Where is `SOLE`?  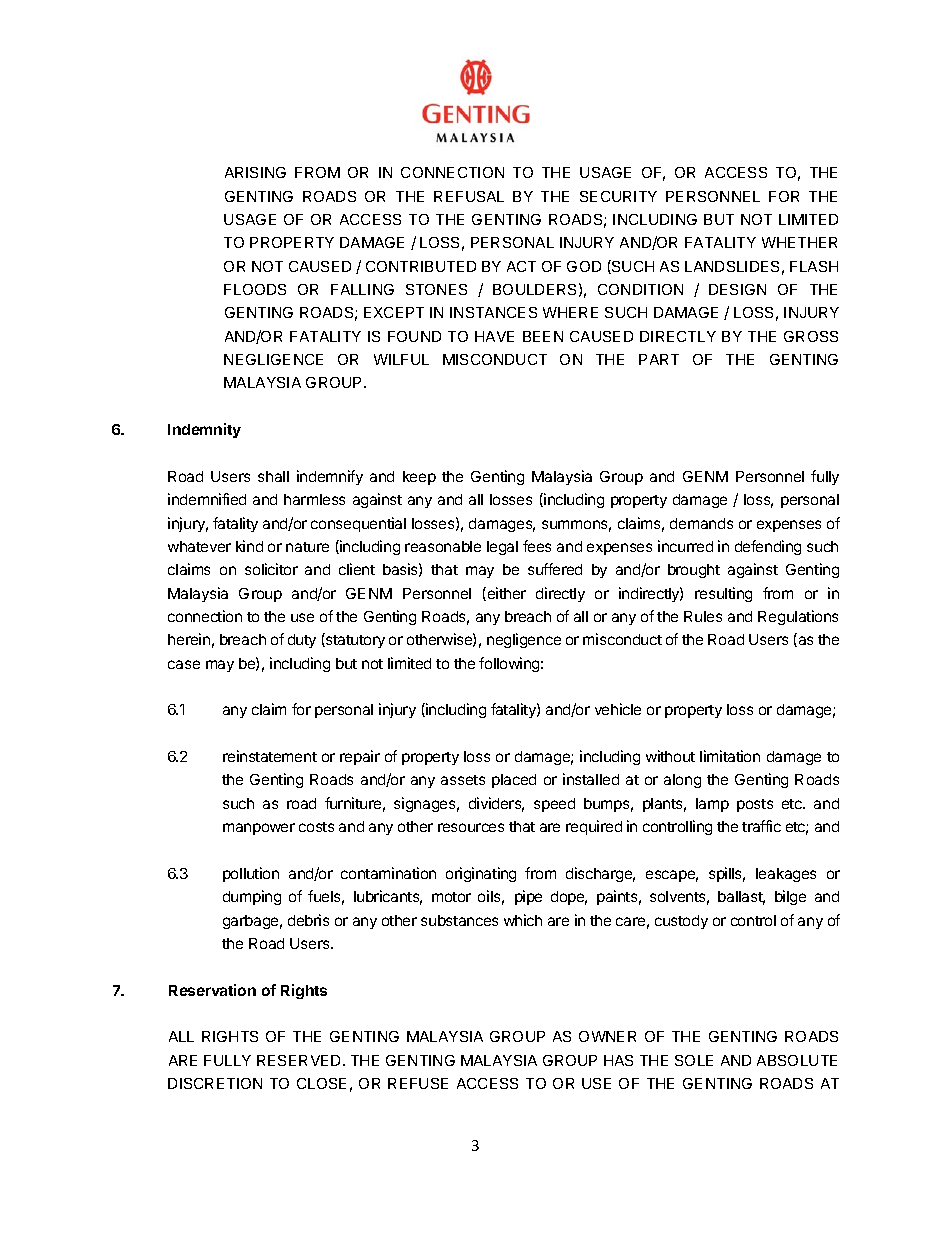 SOLE is located at coordinates (694, 1060).
